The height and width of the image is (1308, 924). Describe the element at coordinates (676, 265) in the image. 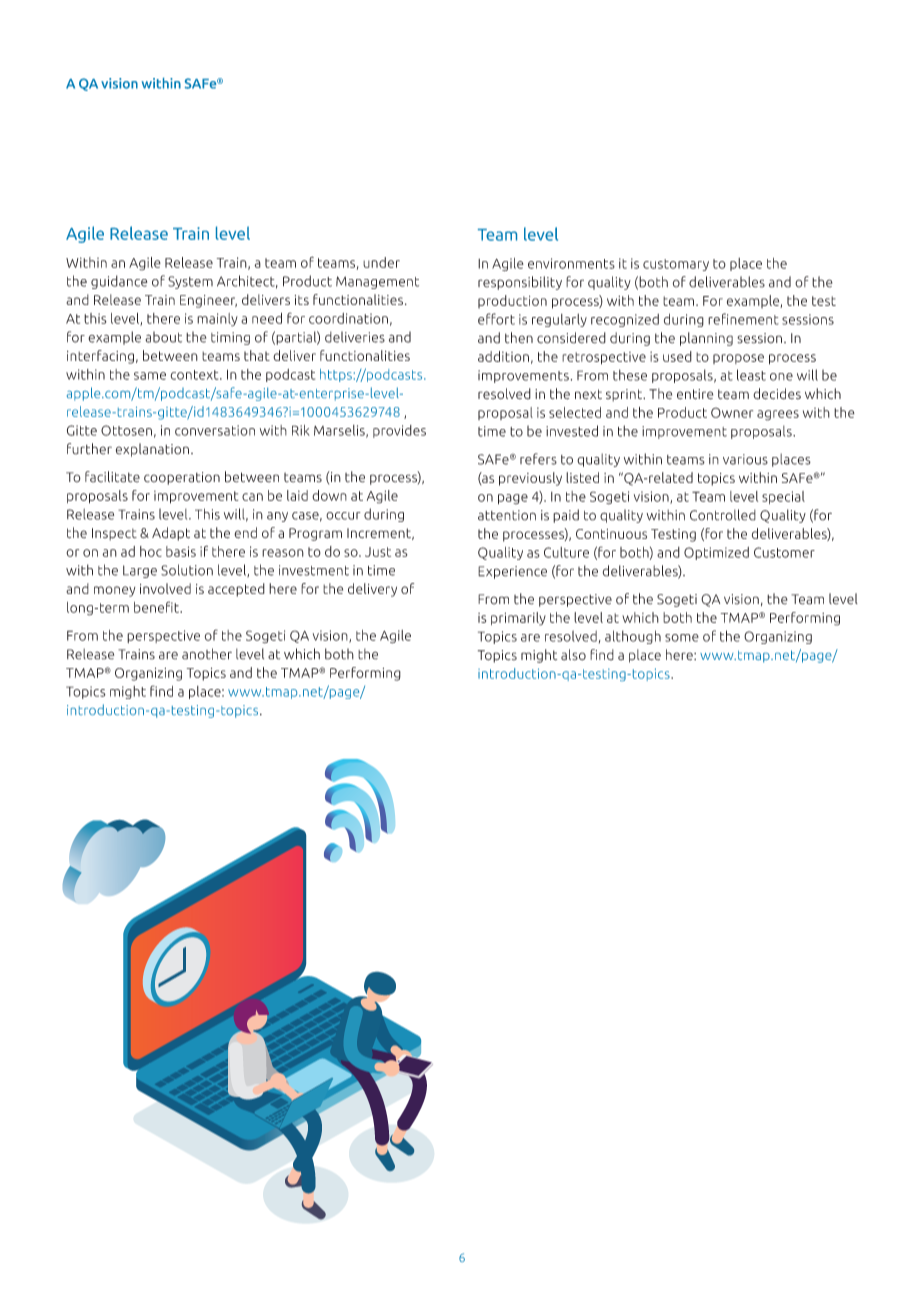

I see `customary` at that location.
